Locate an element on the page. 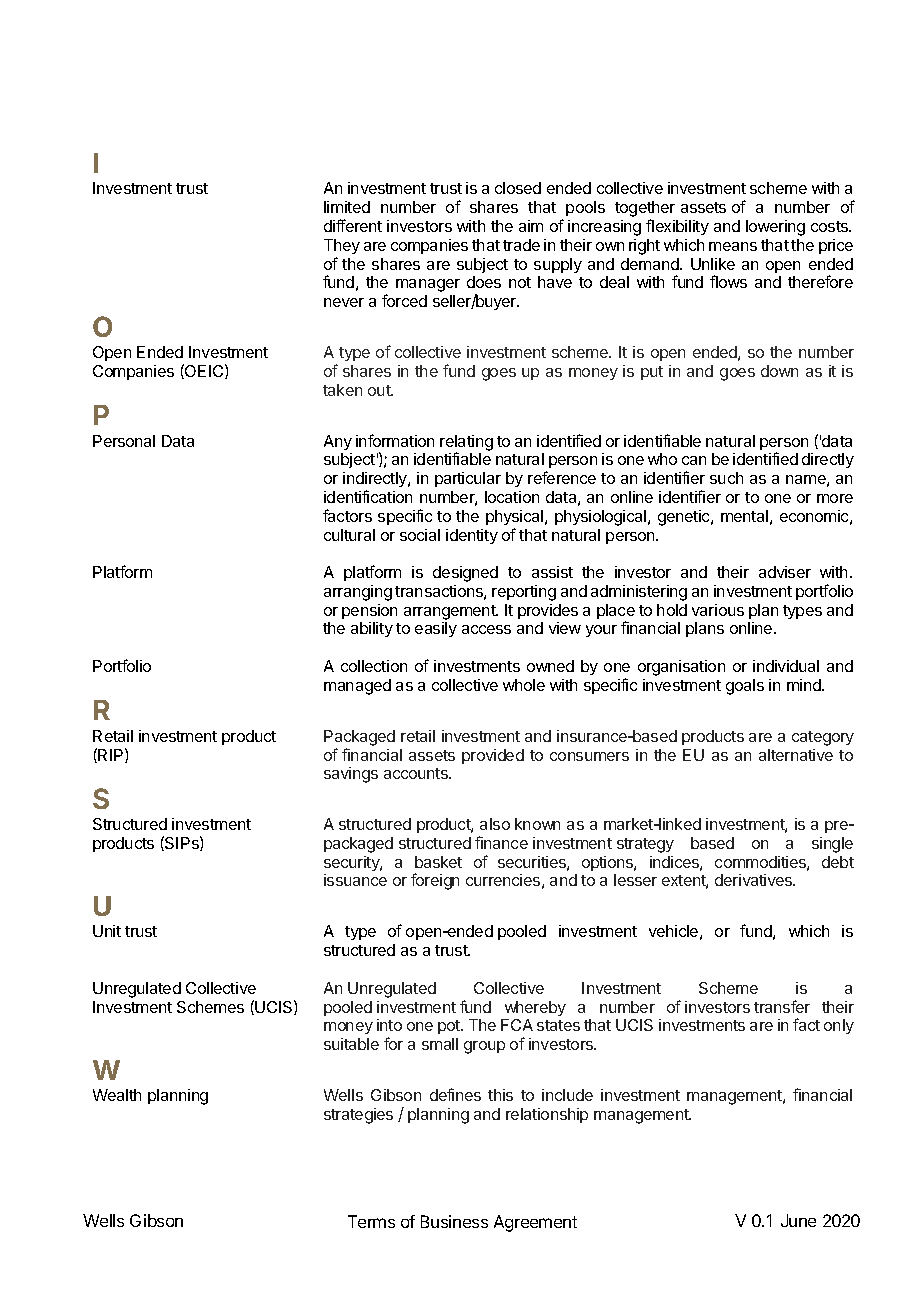 This image has height=1309, width=924. foreign is located at coordinates (435, 881).
